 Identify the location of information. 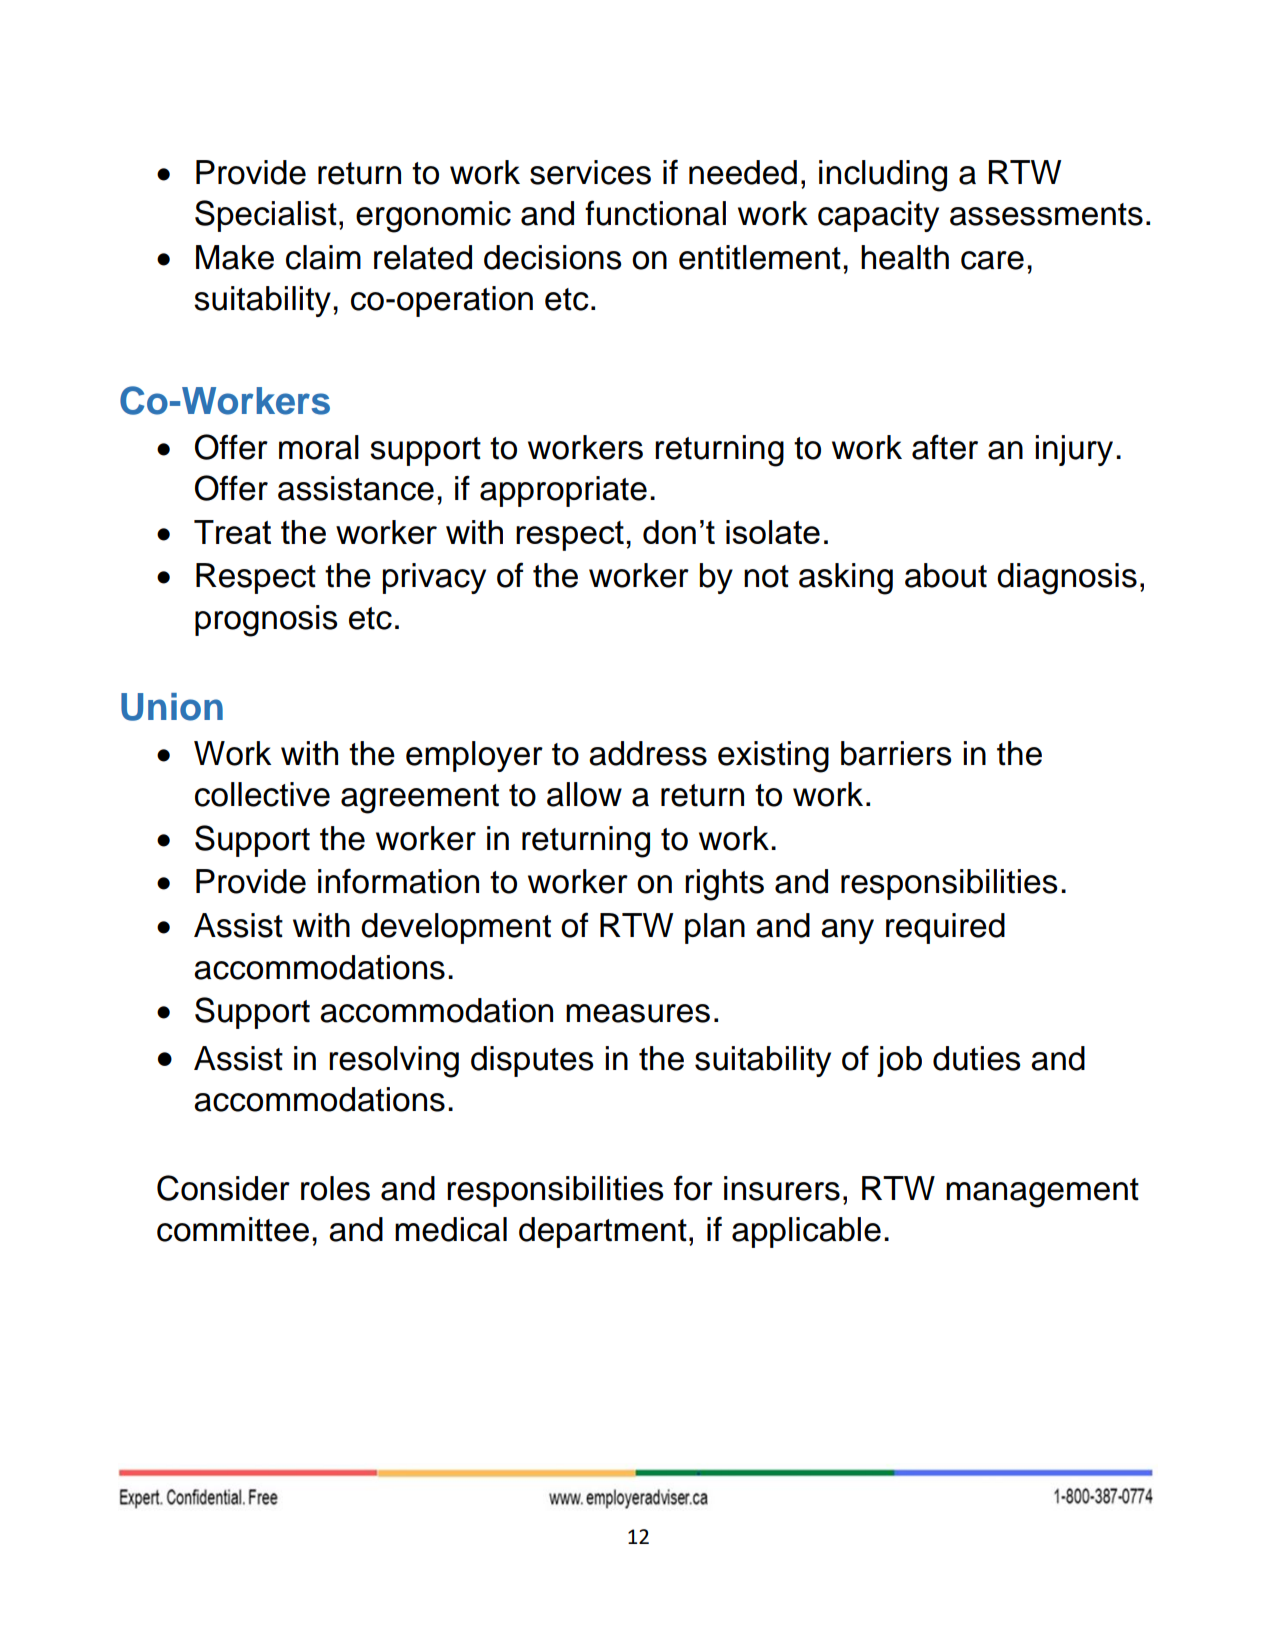
(398, 881).
